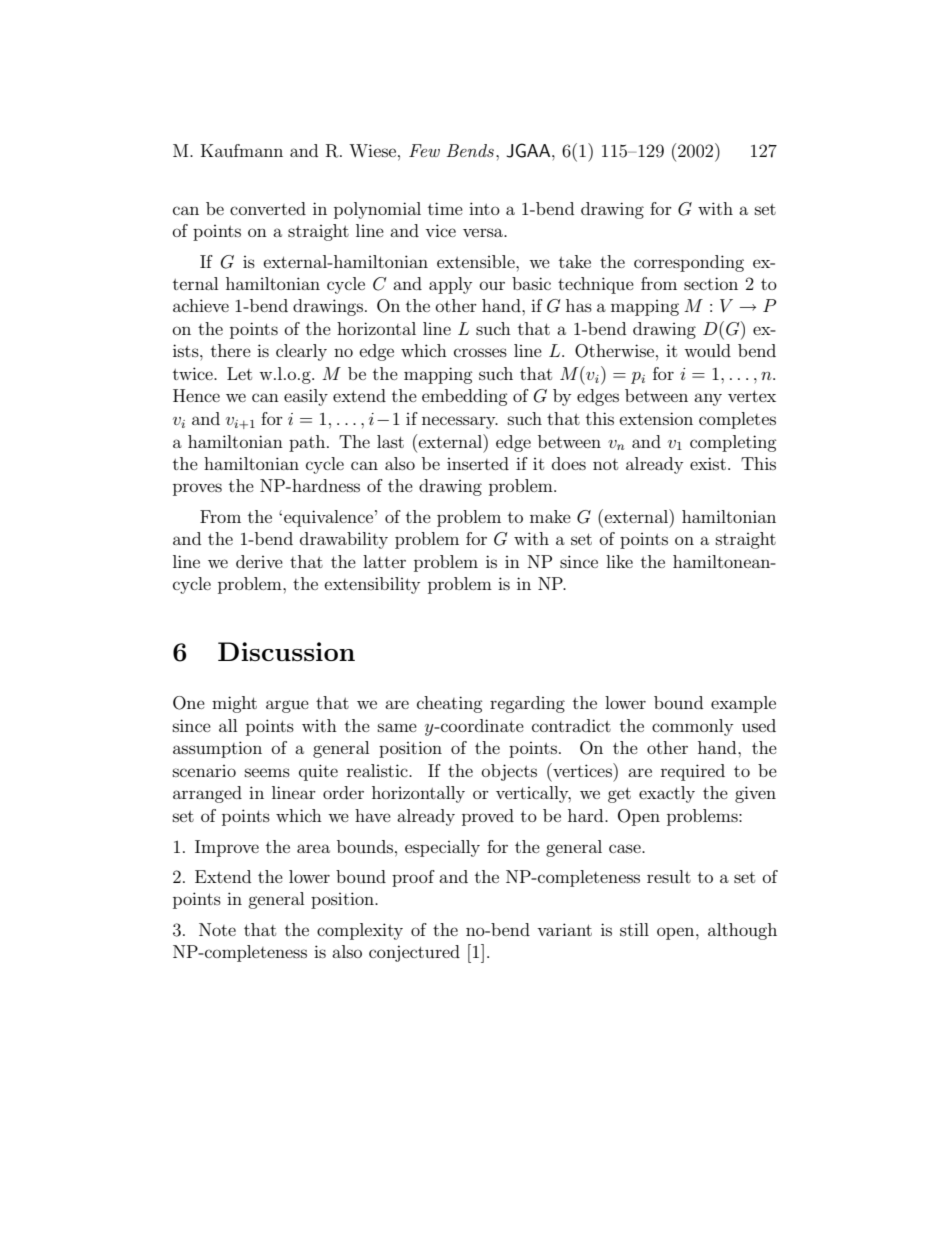 This image has width=952, height=1233. What do you see at coordinates (259, 561) in the image?
I see `derive` at bounding box center [259, 561].
